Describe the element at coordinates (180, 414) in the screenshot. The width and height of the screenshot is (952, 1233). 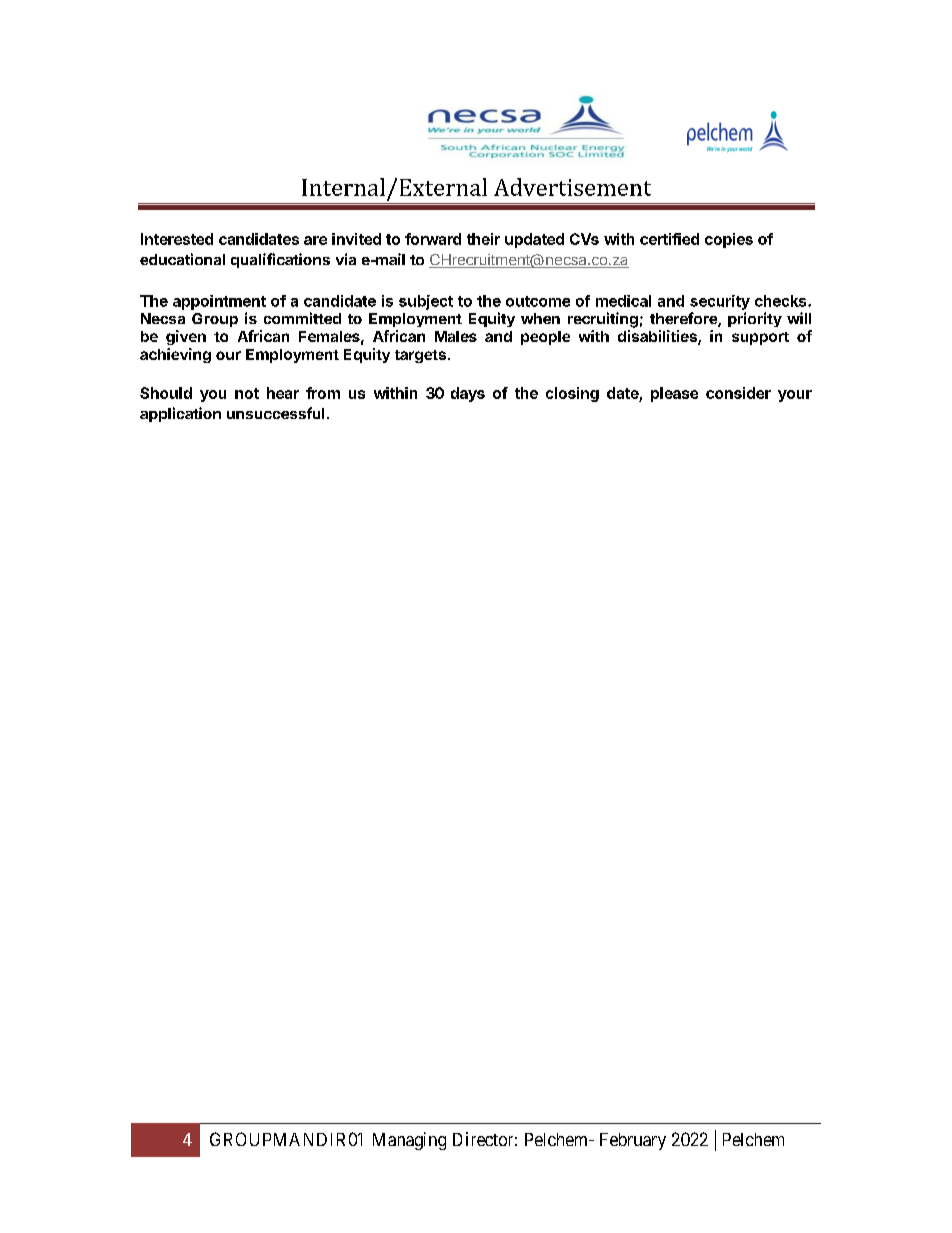
I see `application` at that location.
